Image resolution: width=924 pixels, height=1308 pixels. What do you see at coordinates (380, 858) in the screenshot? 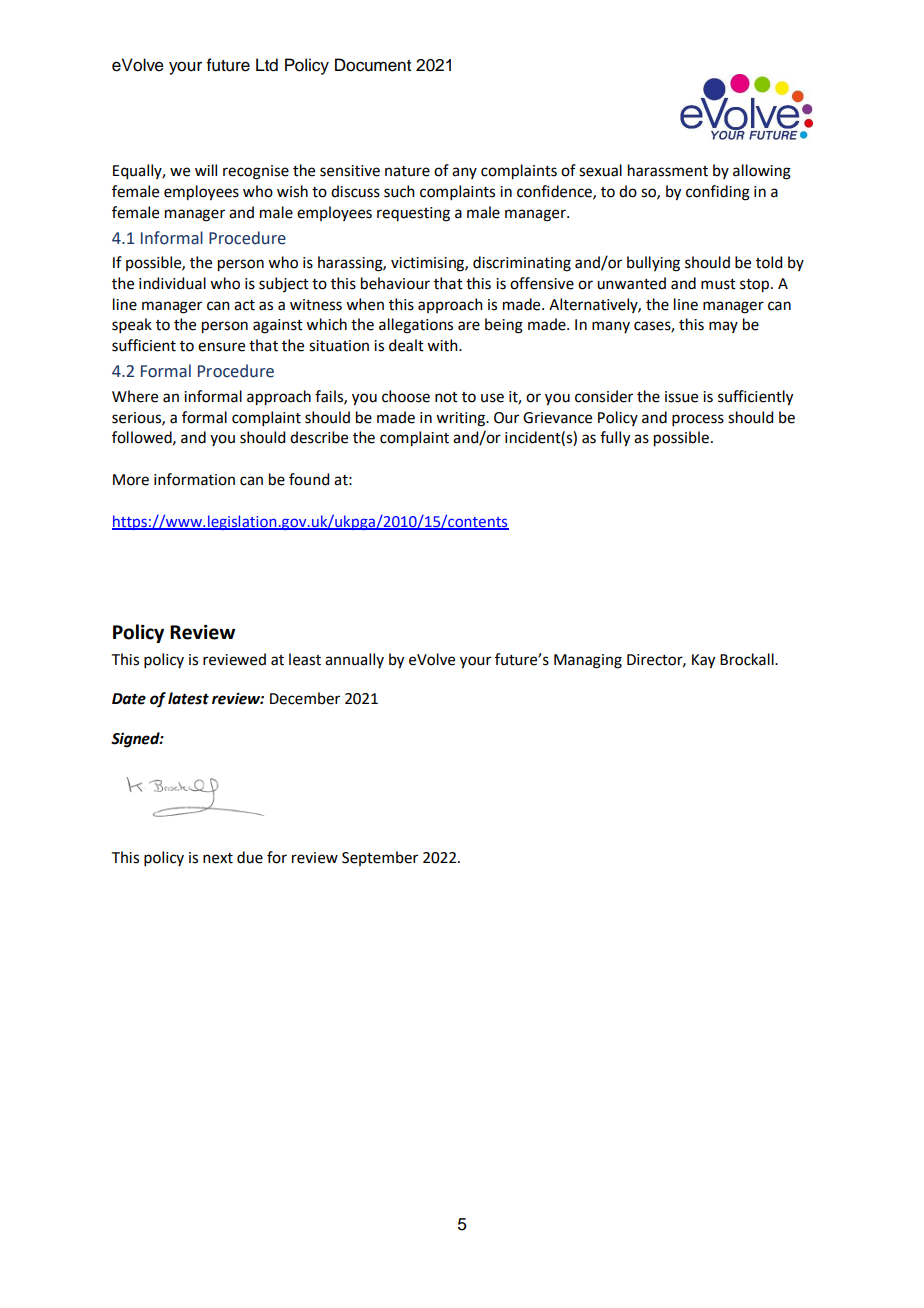
I see `September` at bounding box center [380, 858].
